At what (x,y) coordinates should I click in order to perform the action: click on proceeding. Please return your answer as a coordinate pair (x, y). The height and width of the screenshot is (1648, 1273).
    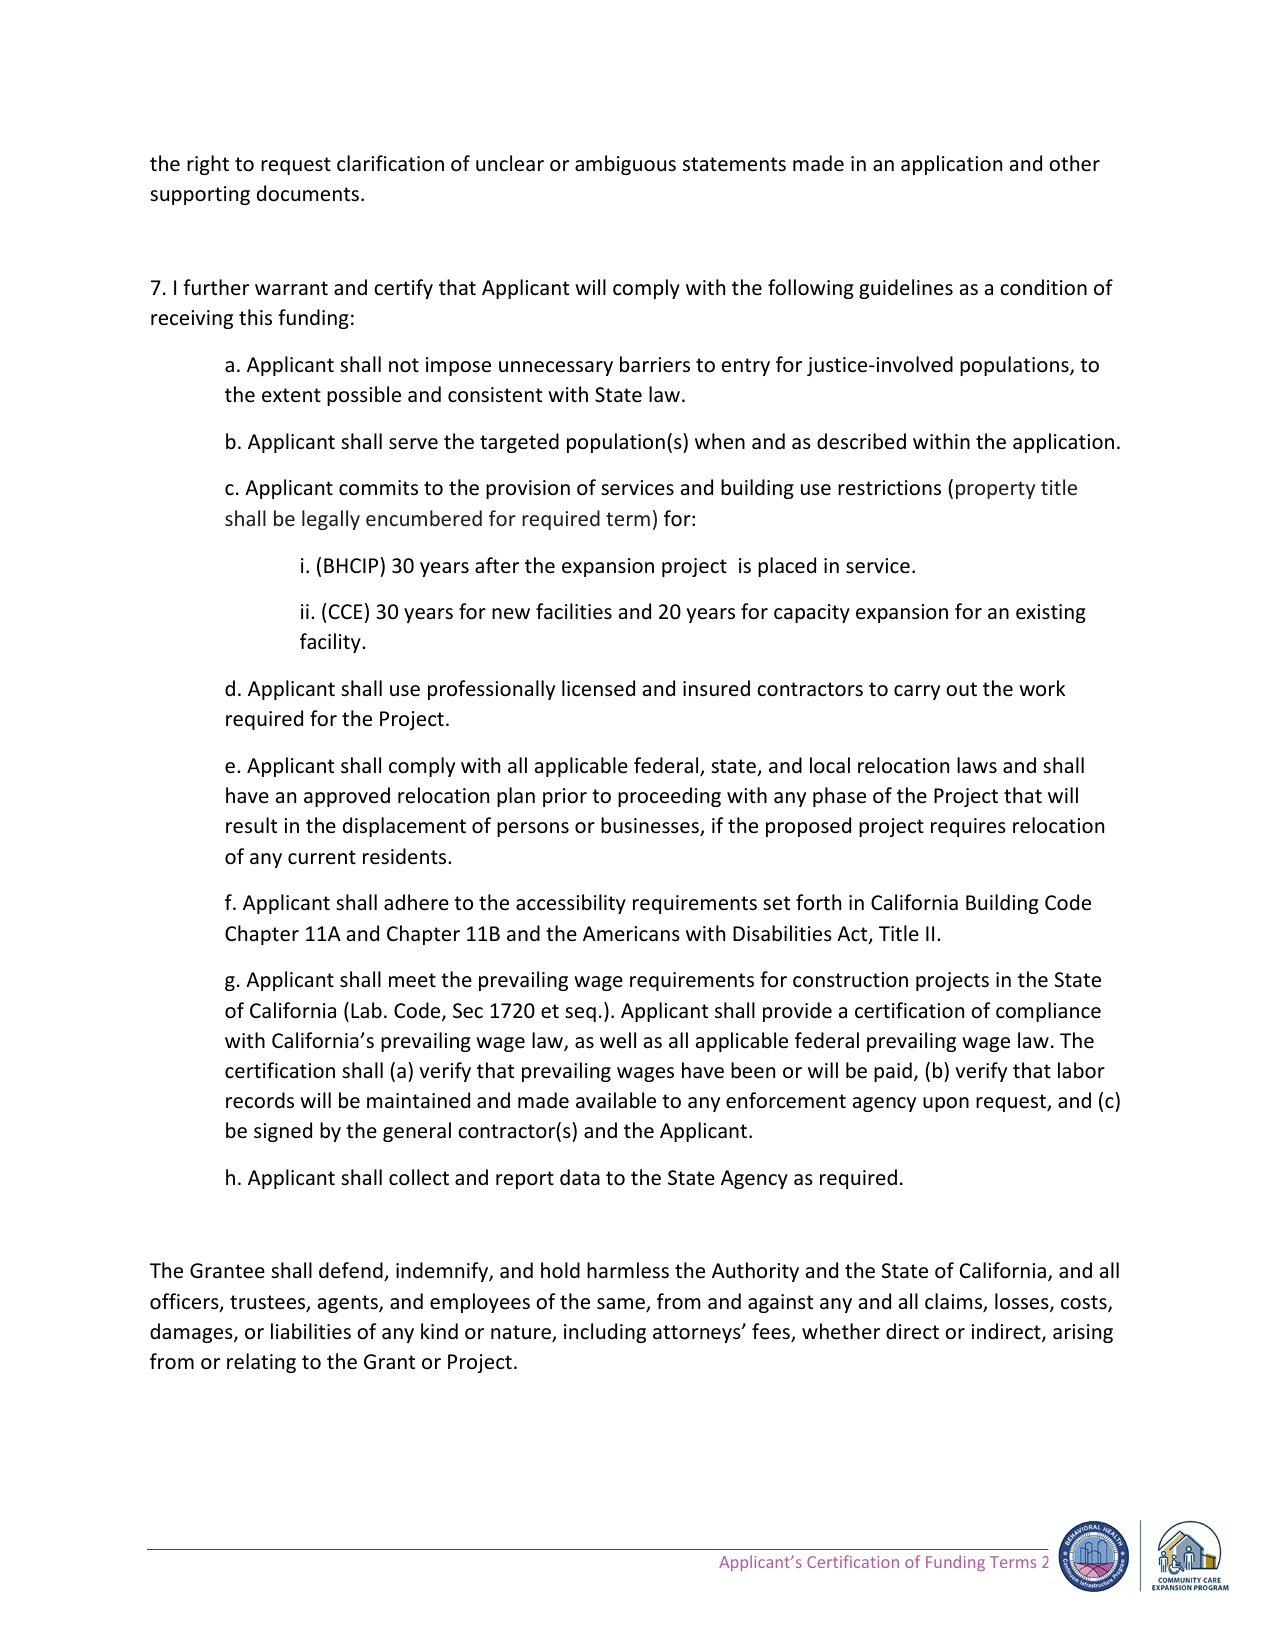
    Looking at the image, I should click on (669, 797).
